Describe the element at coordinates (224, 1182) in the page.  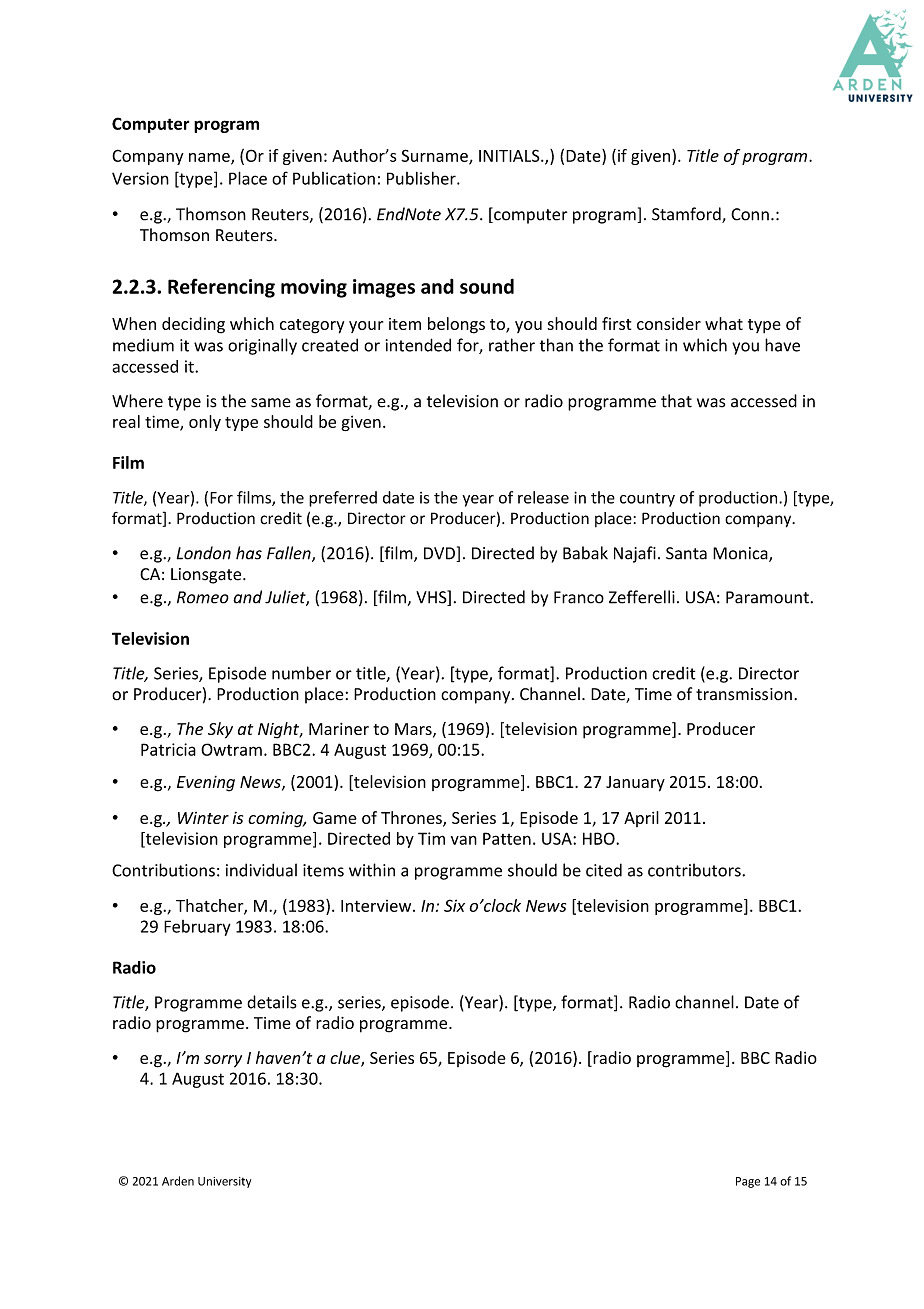
I see `University` at that location.
